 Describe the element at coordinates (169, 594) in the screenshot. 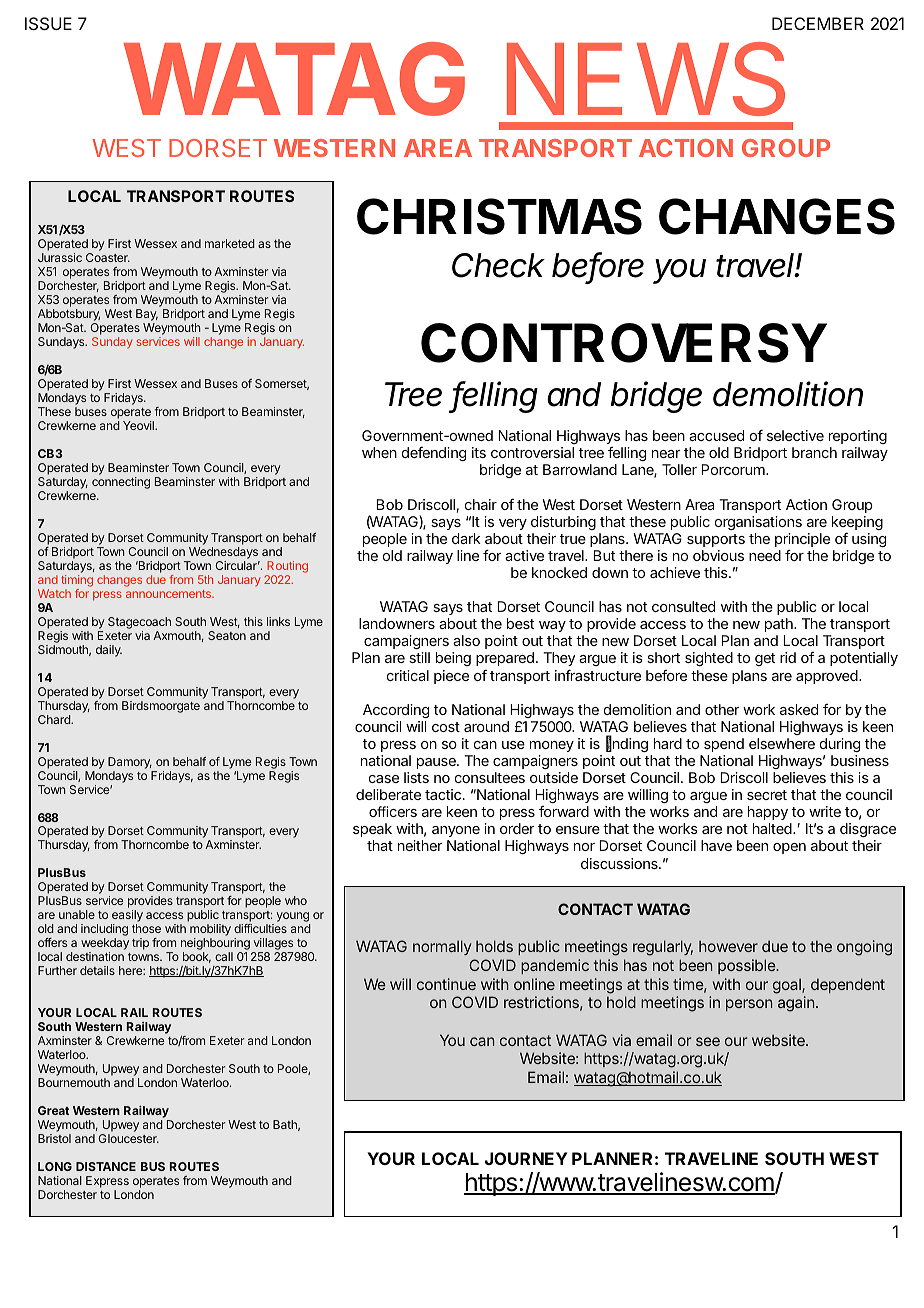

I see `announcements` at that location.
